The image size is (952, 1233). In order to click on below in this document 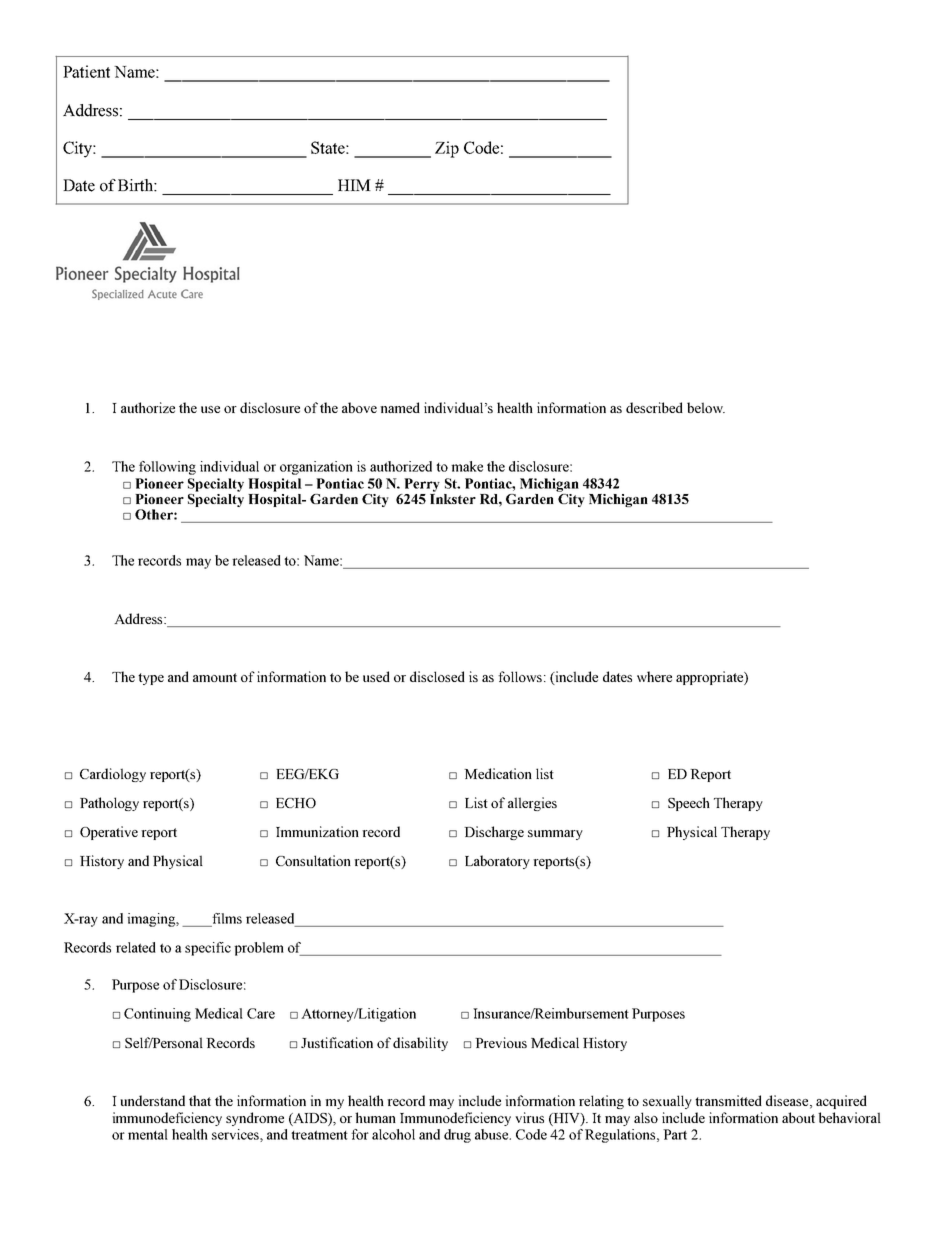, I will do `click(706, 407)`.
